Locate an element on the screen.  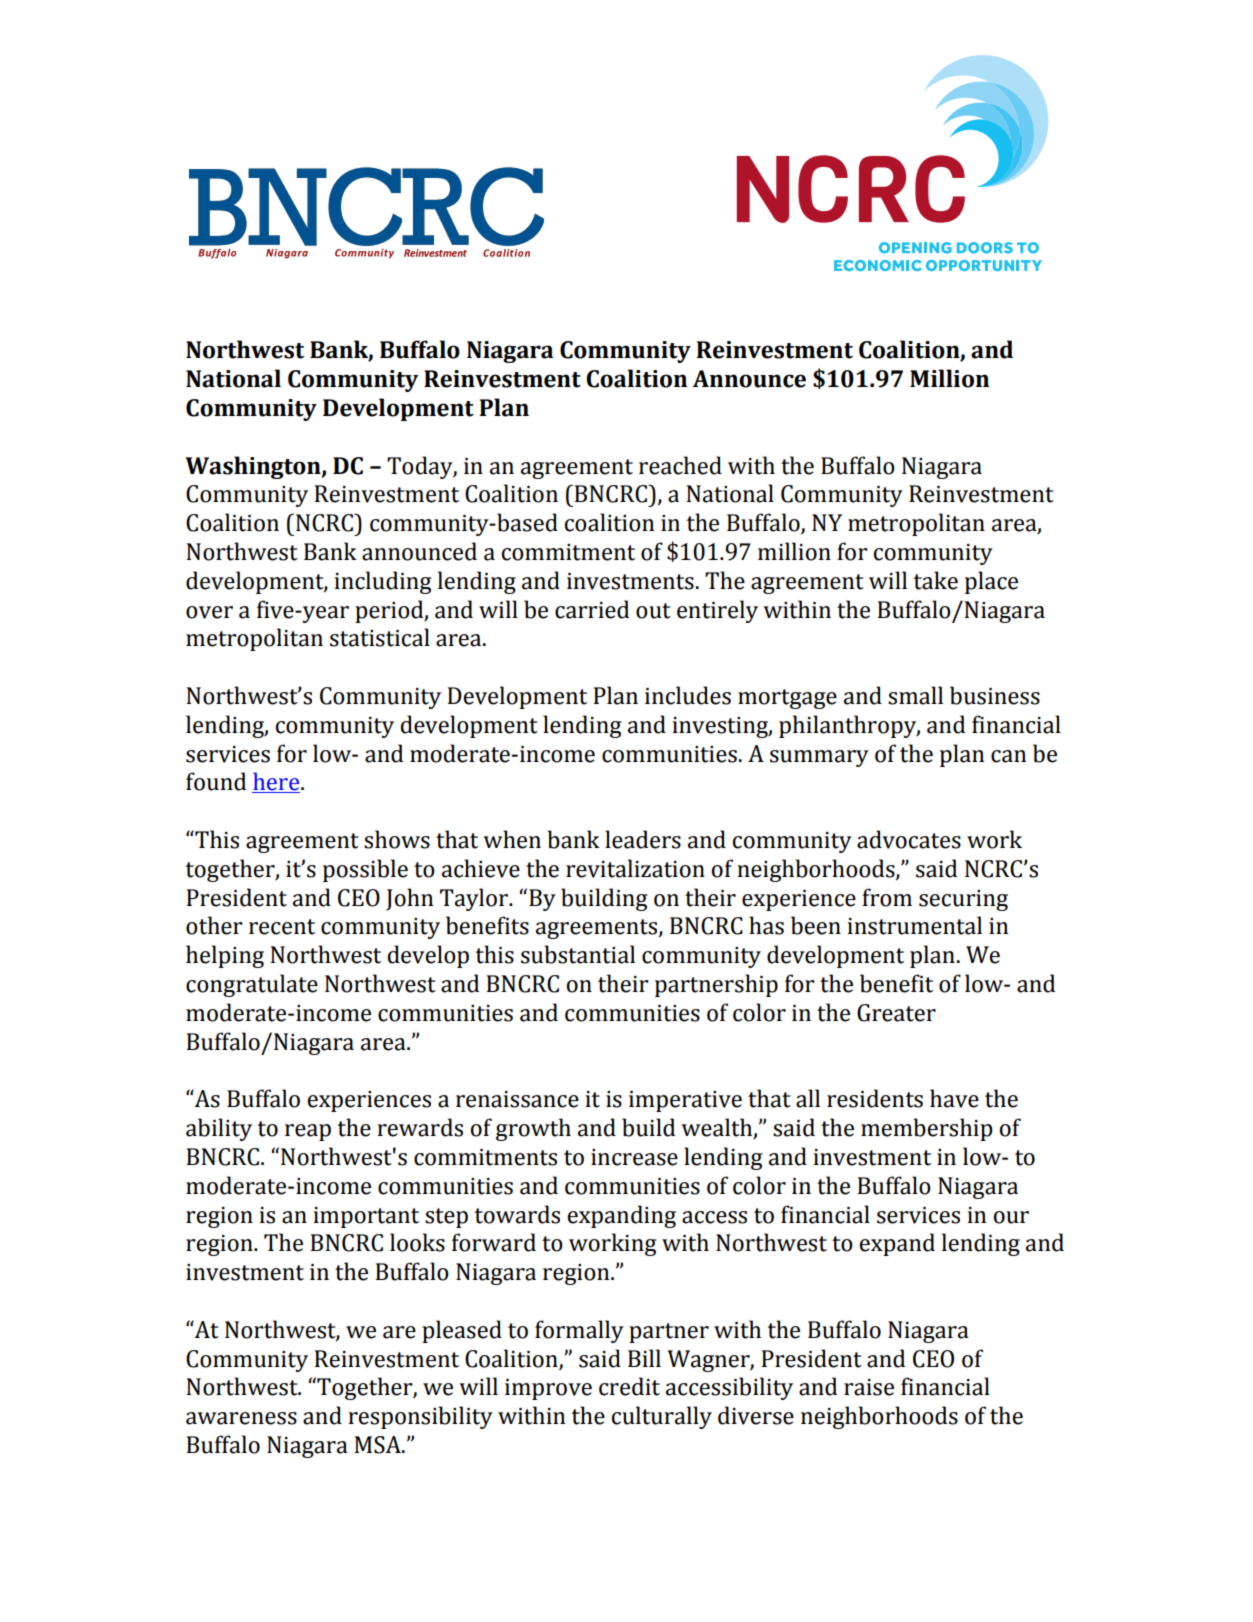
recent is located at coordinates (282, 927).
